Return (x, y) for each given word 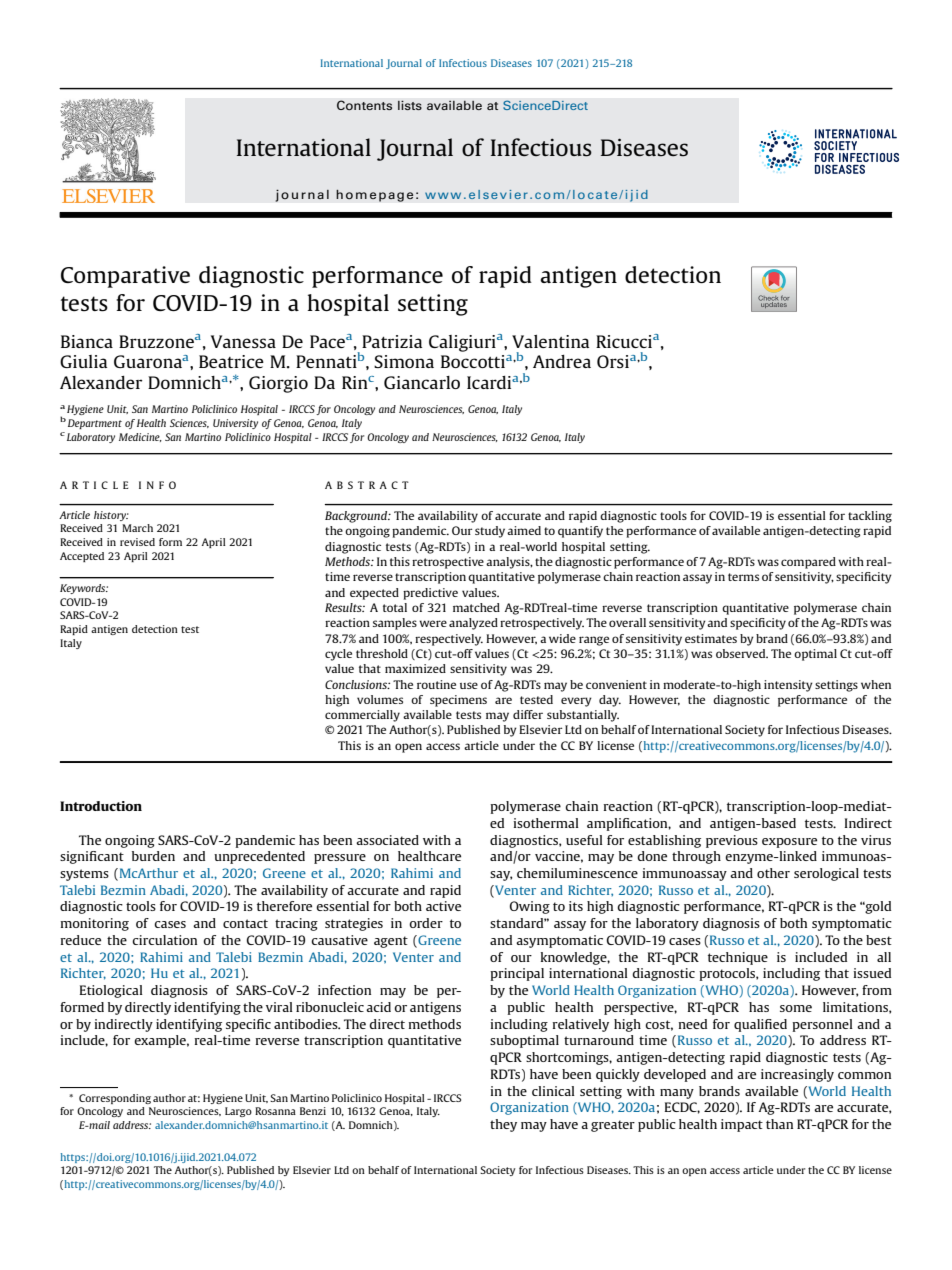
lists (410, 105)
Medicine (140, 437)
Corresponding (115, 1099)
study (490, 532)
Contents (364, 105)
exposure (789, 843)
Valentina (550, 341)
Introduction (101, 806)
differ (528, 714)
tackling (870, 517)
